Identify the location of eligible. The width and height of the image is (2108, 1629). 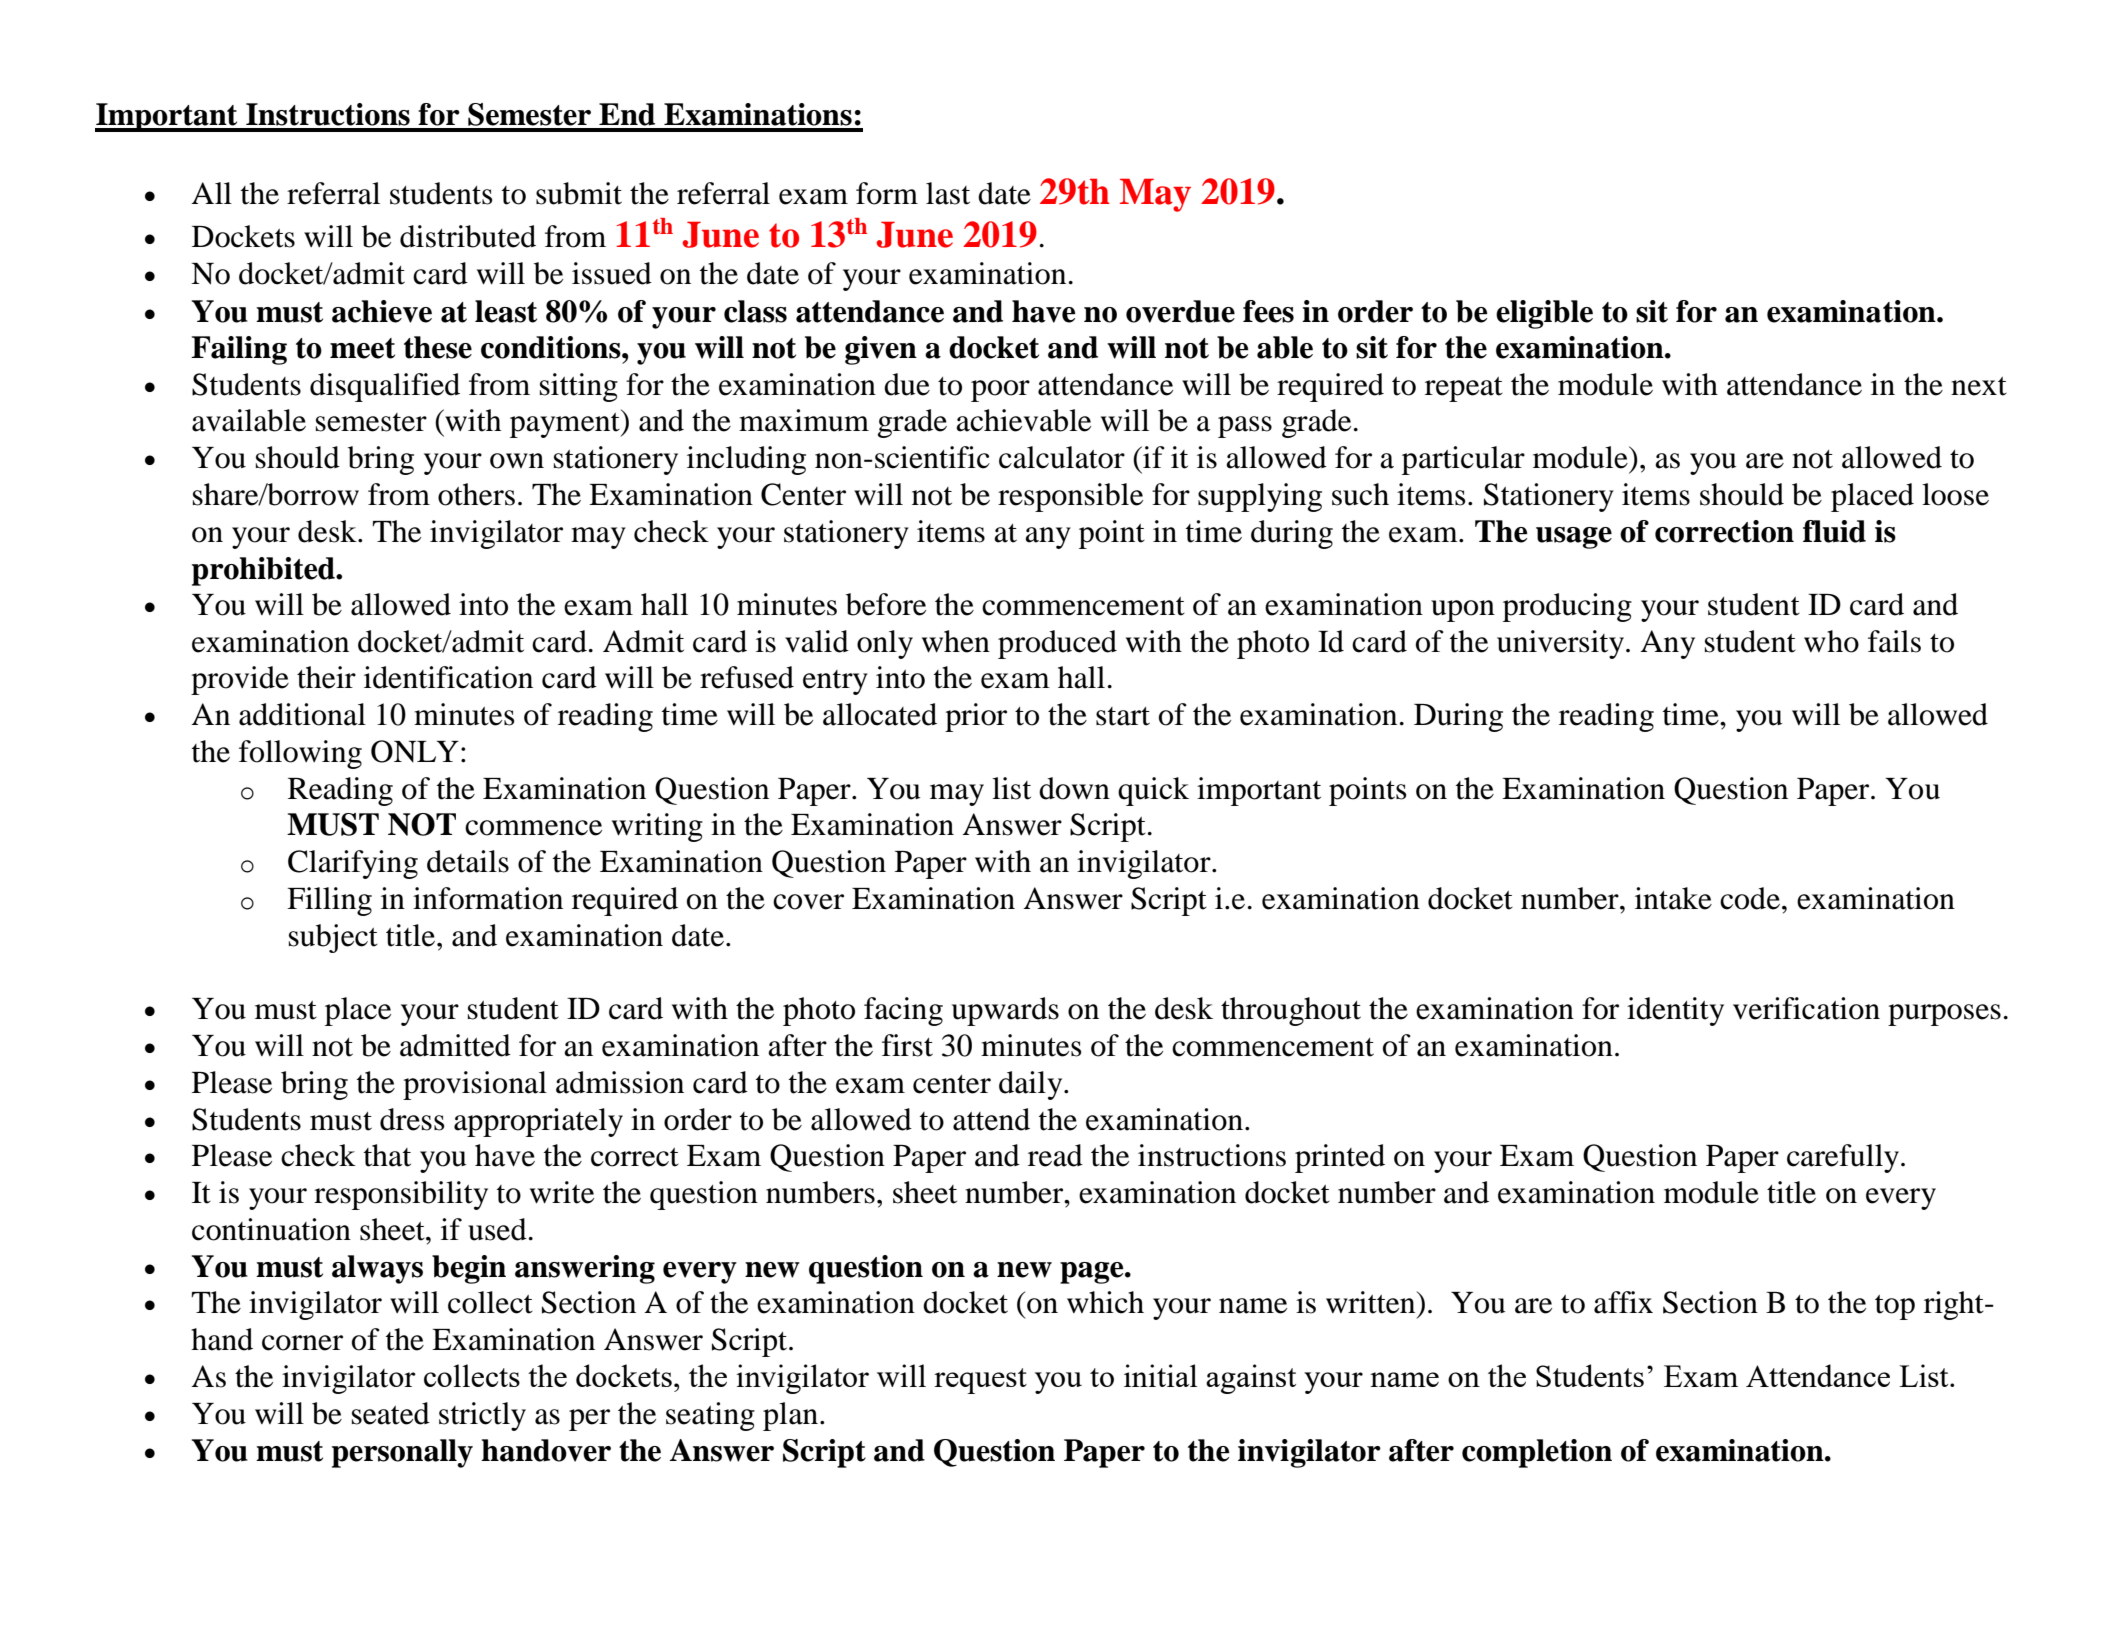
(1544, 314).
